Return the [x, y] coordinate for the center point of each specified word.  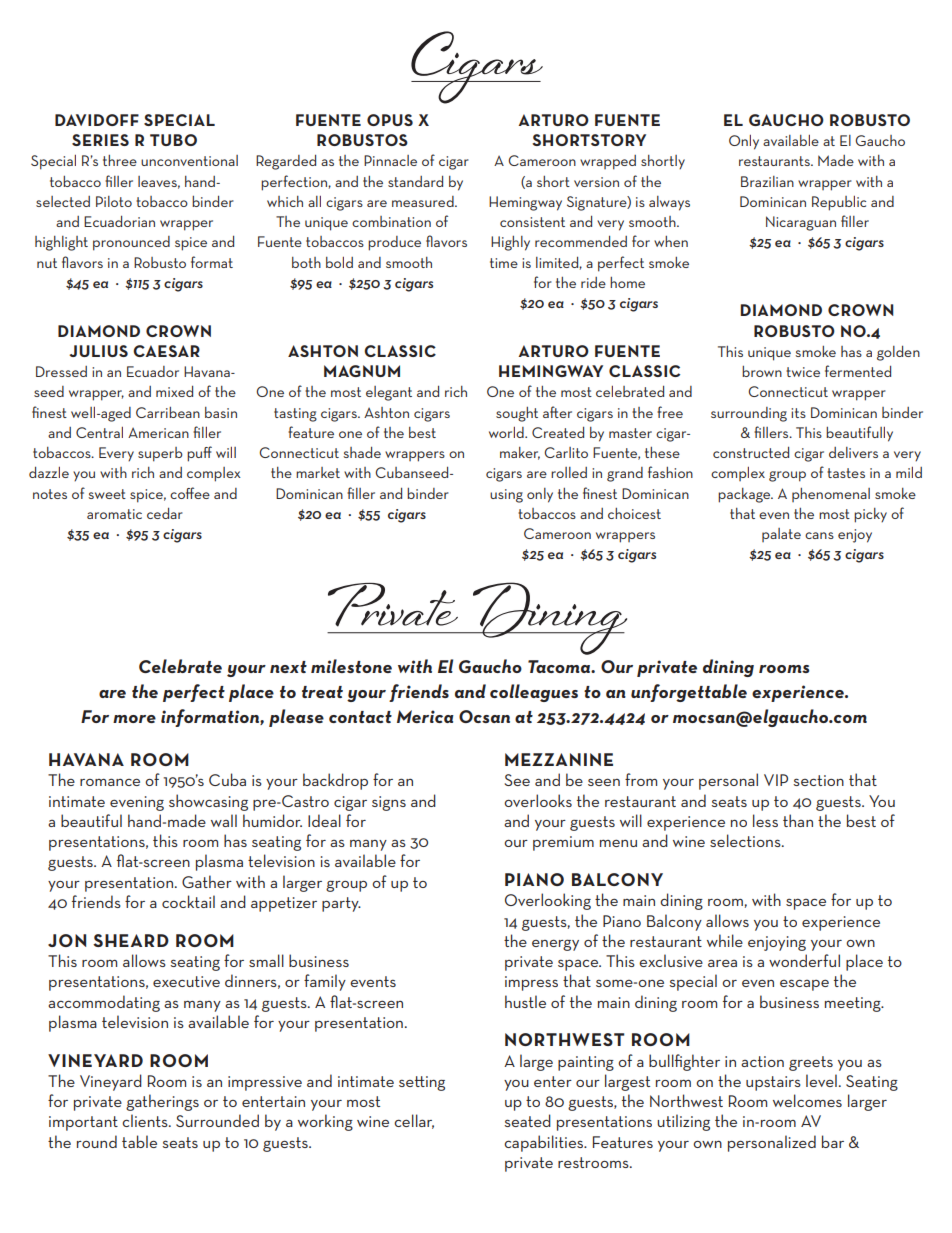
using [506, 496]
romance [110, 782]
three [120, 160]
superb [160, 454]
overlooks [538, 800]
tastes [846, 473]
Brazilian [767, 181]
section [818, 780]
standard [415, 181]
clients [146, 1120]
